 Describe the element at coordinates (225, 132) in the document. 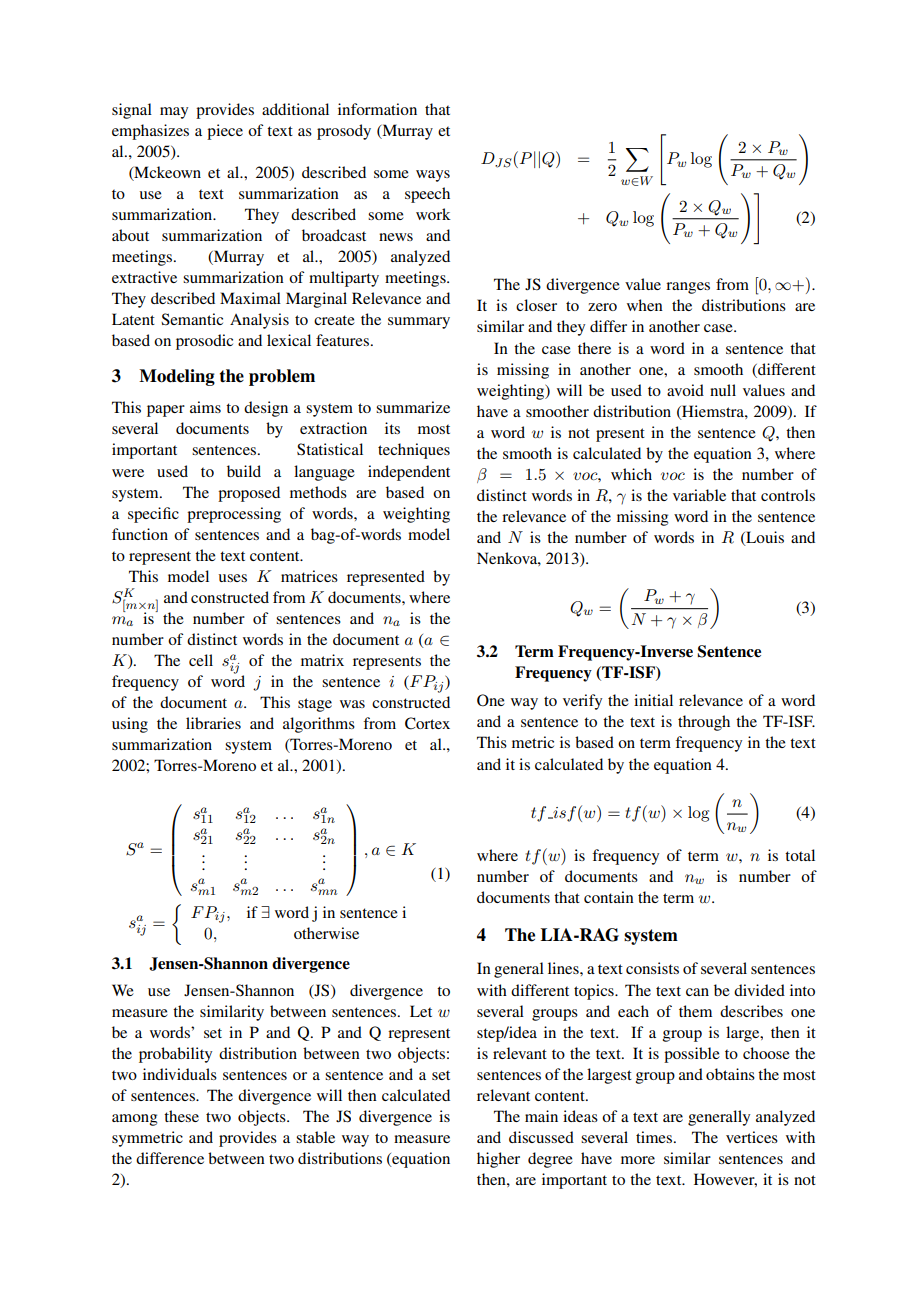

I see `piece` at that location.
